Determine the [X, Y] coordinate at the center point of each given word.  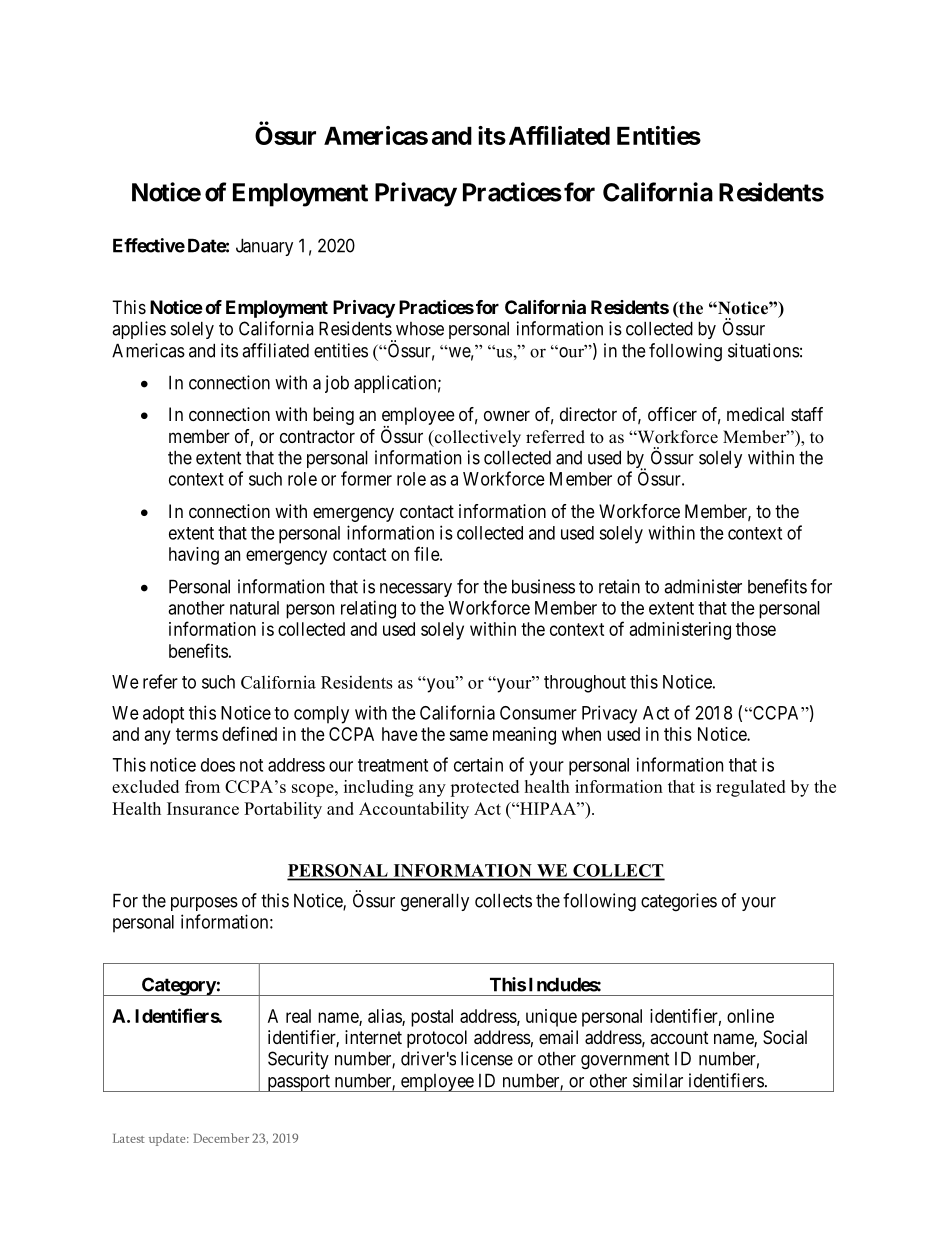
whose [420, 329]
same [468, 735]
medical [755, 414]
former [366, 478]
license [487, 1058]
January [264, 247]
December [221, 1138]
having [194, 556]
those [756, 629]
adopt [163, 715]
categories [679, 902]
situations [764, 350]
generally [435, 902]
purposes [204, 904]
